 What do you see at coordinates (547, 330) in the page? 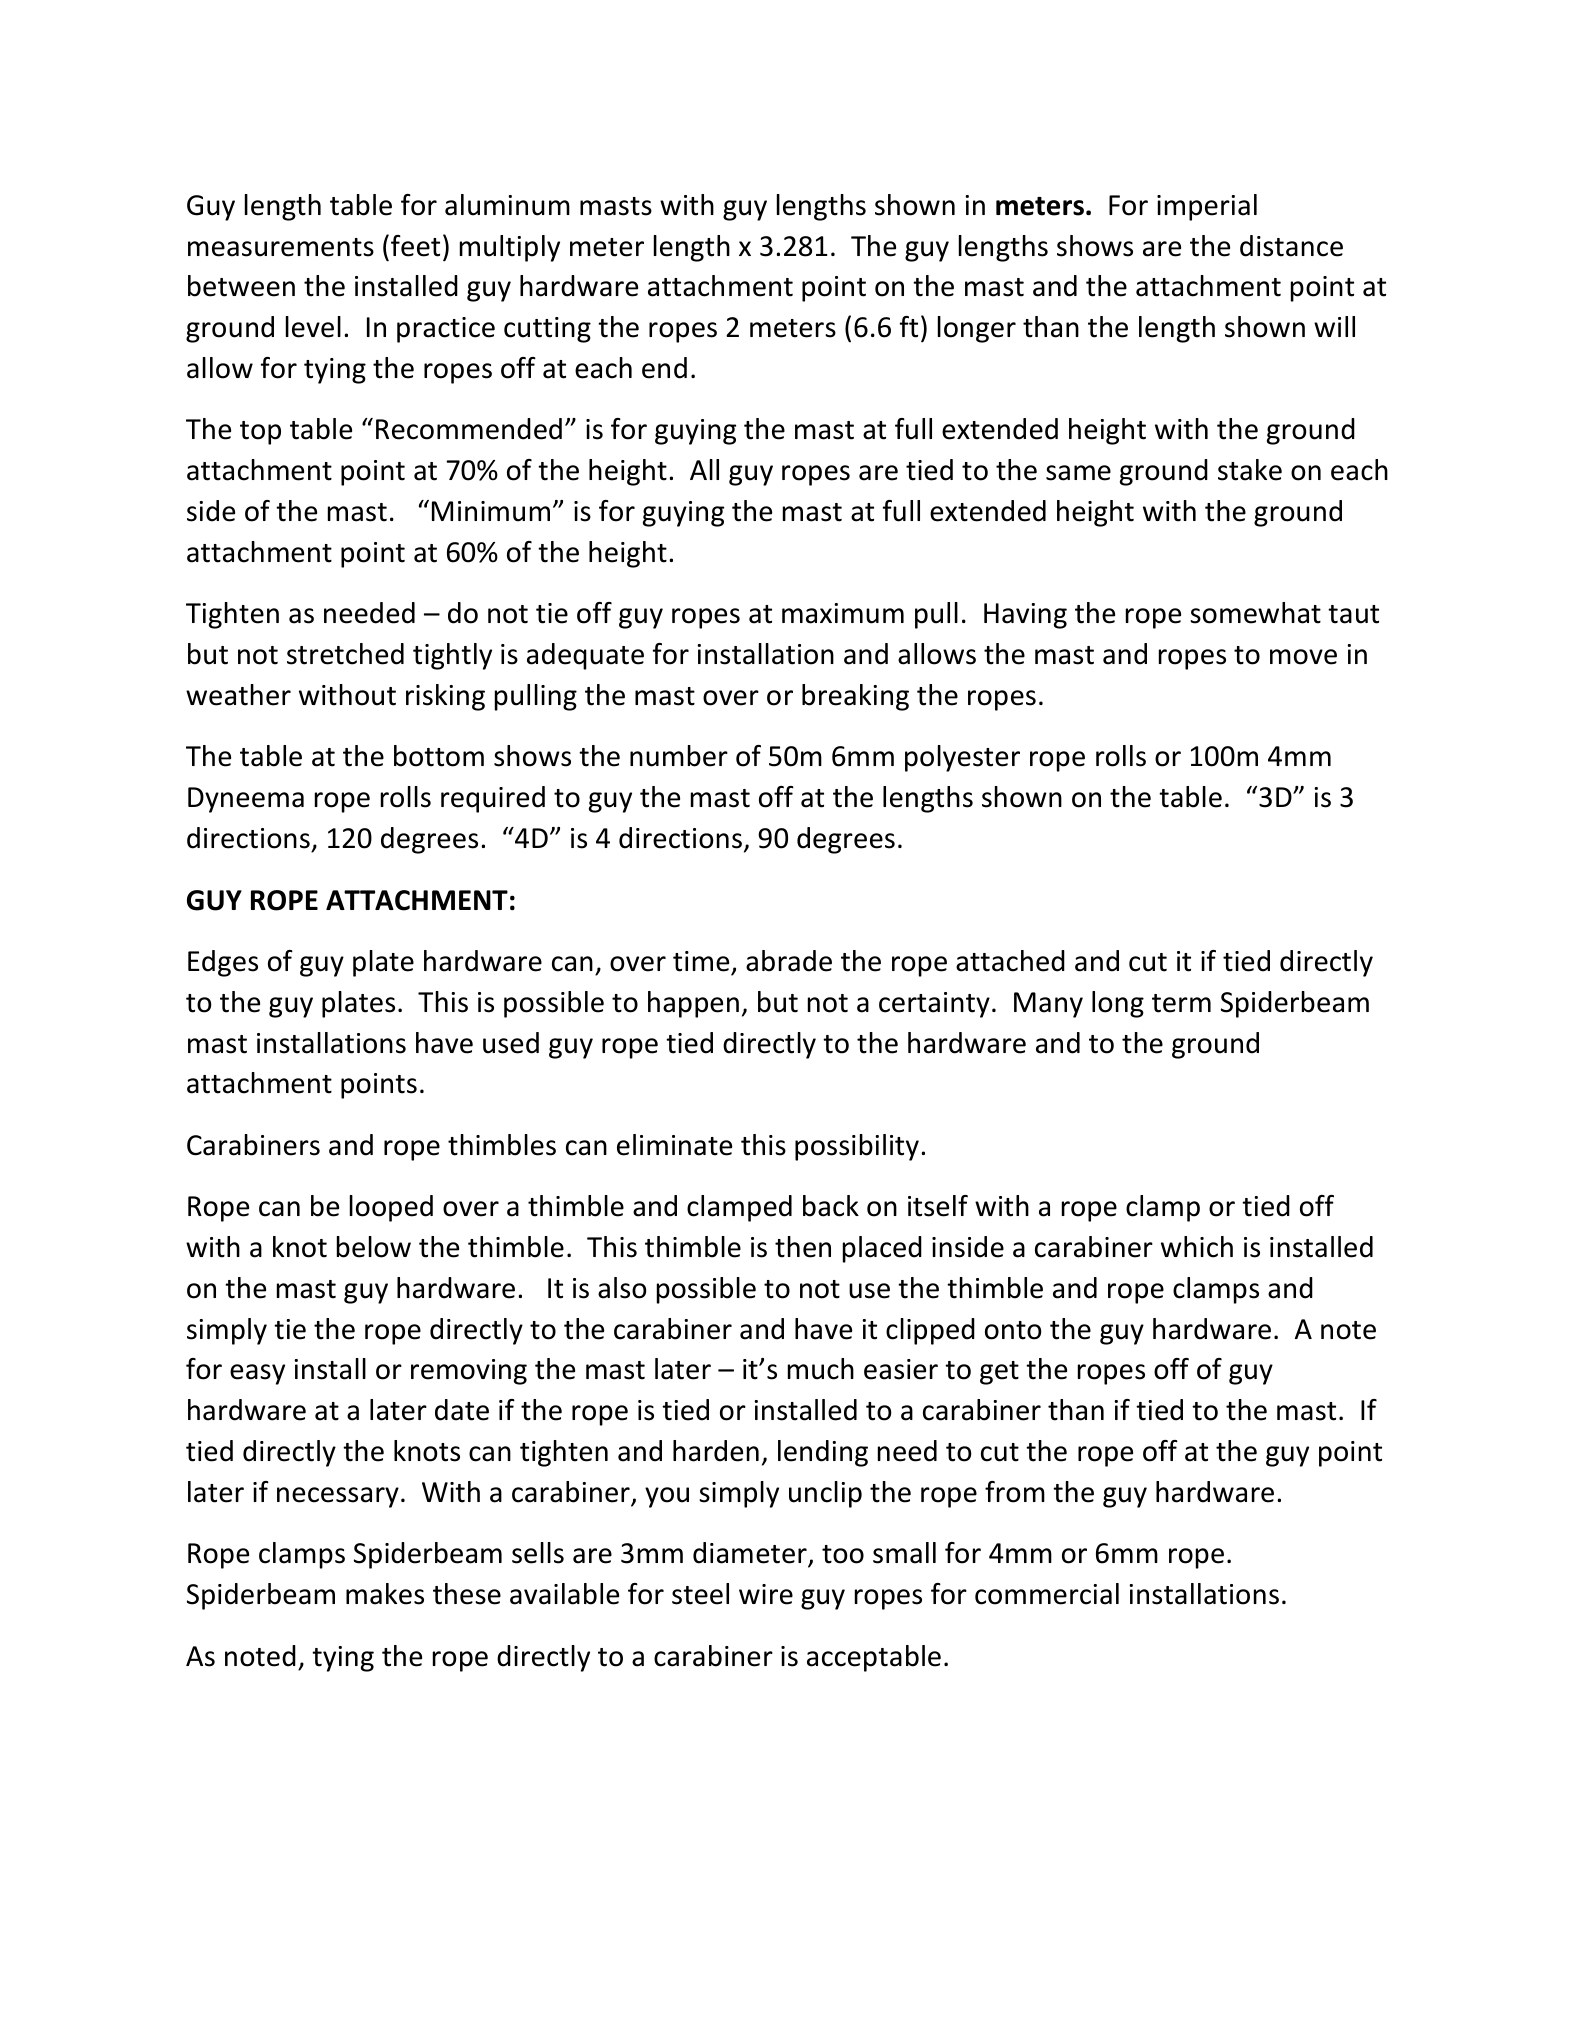
I see `cutting` at bounding box center [547, 330].
